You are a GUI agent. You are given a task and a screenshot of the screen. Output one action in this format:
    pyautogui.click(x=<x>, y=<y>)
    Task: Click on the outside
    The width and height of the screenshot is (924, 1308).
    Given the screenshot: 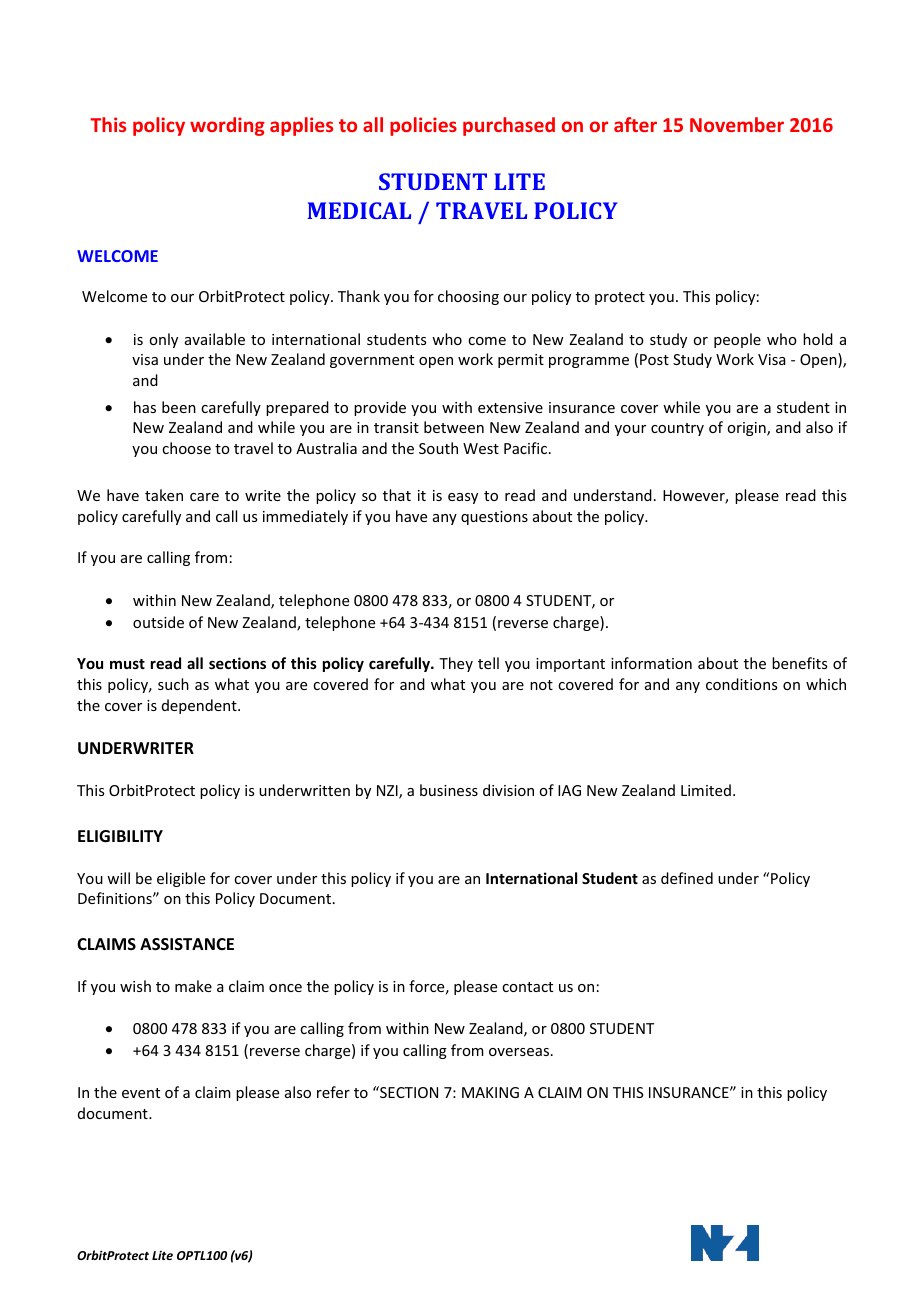 What is the action you would take?
    pyautogui.click(x=158, y=622)
